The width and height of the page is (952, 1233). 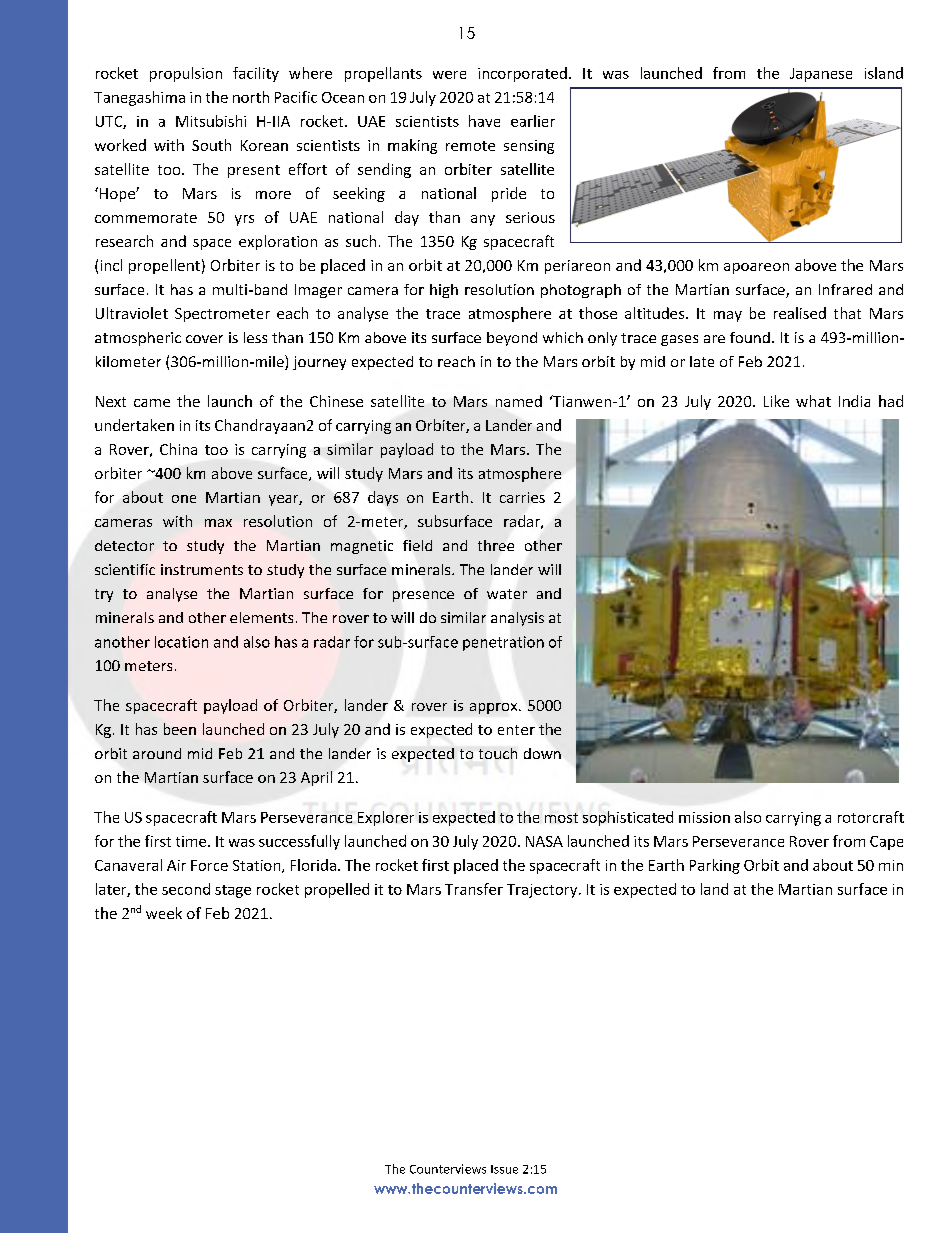 What do you see at coordinates (211, 121) in the page?
I see `Mitsubishi` at bounding box center [211, 121].
